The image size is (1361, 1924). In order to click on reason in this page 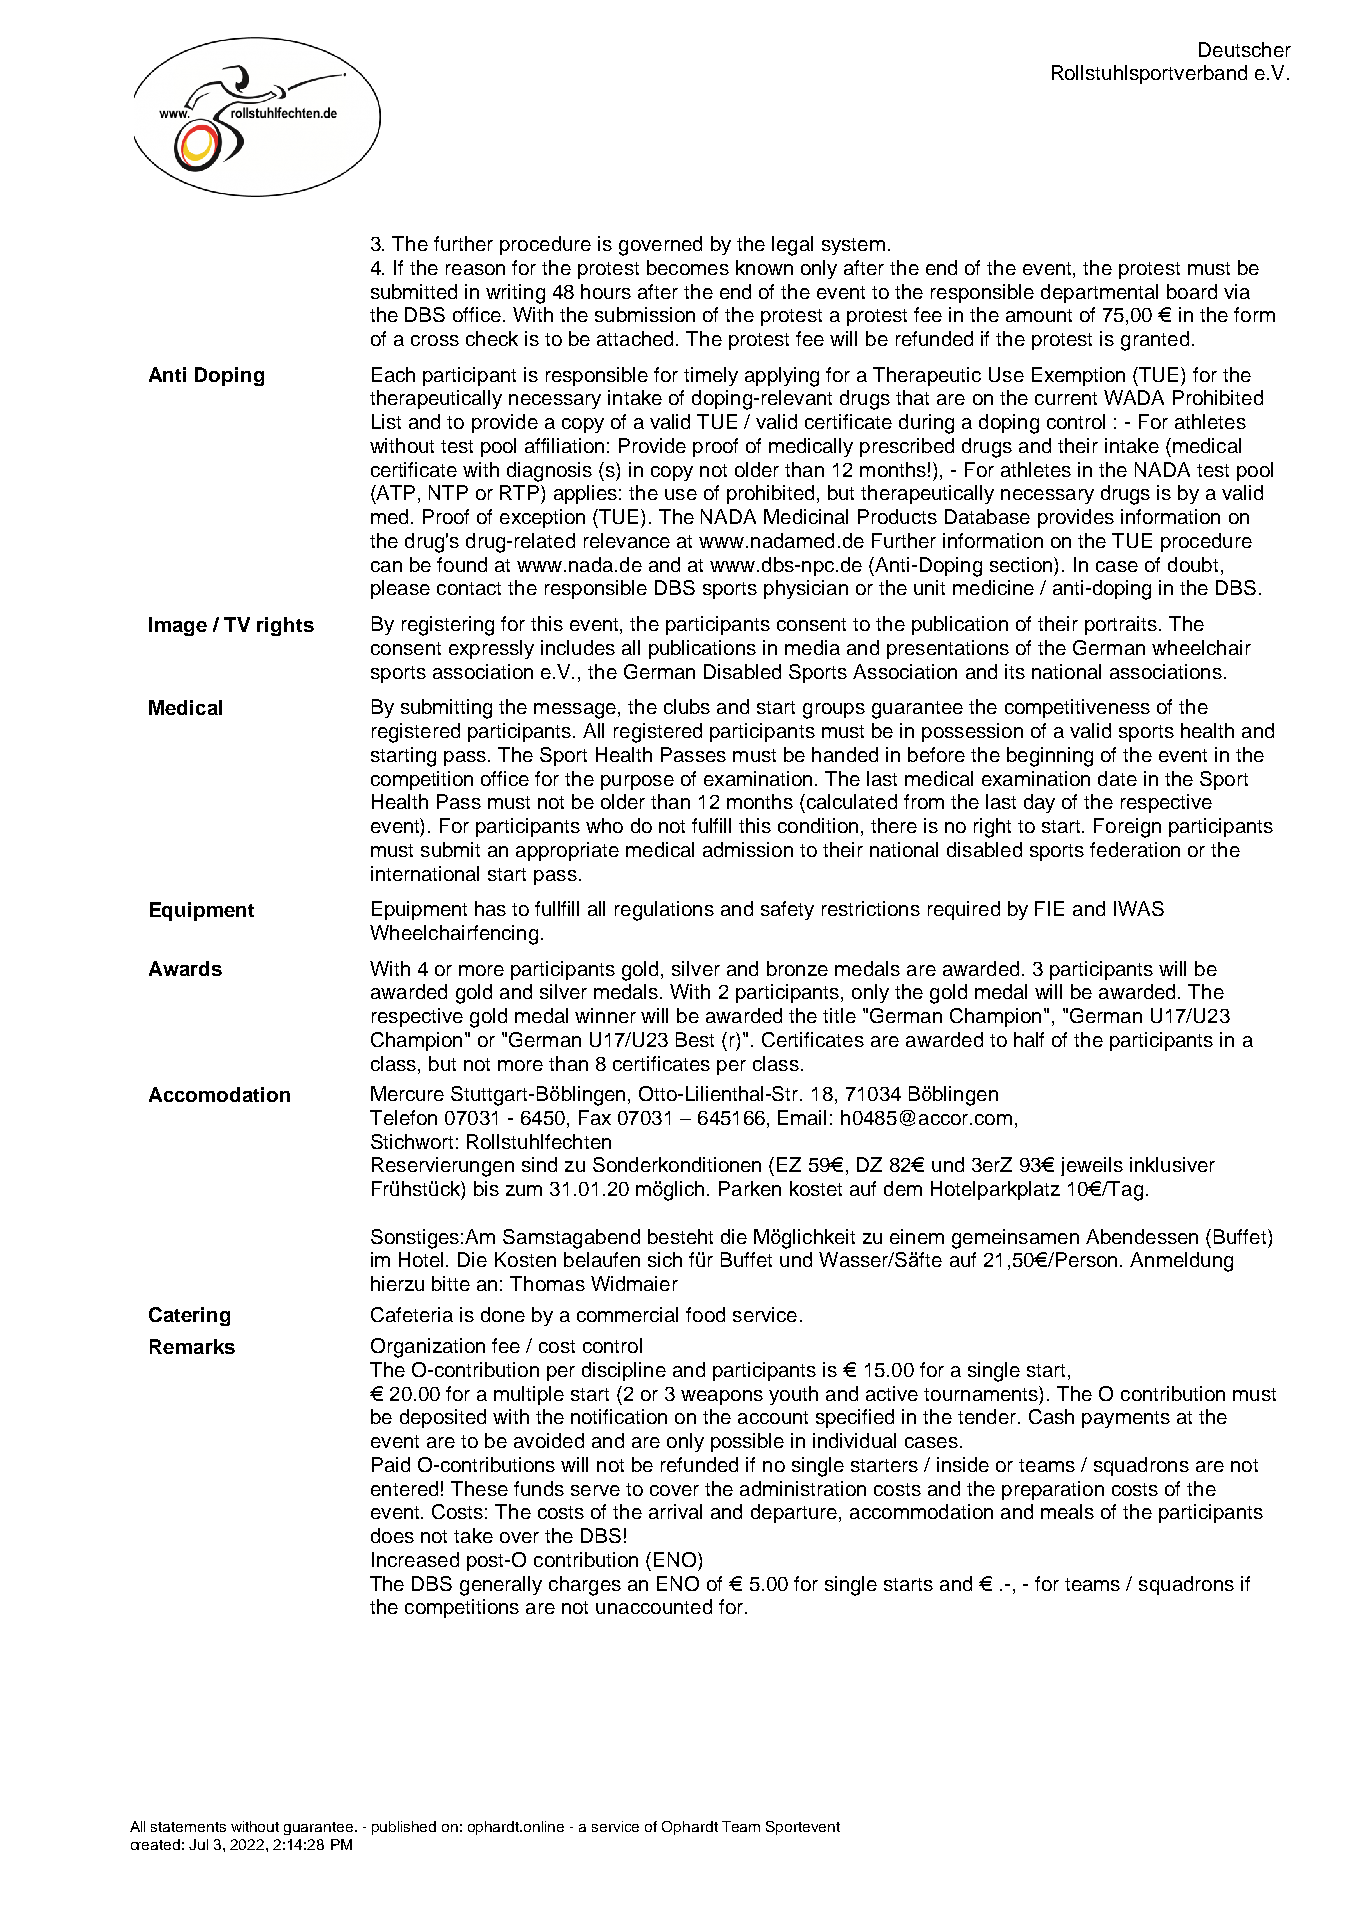, I will do `click(475, 269)`.
